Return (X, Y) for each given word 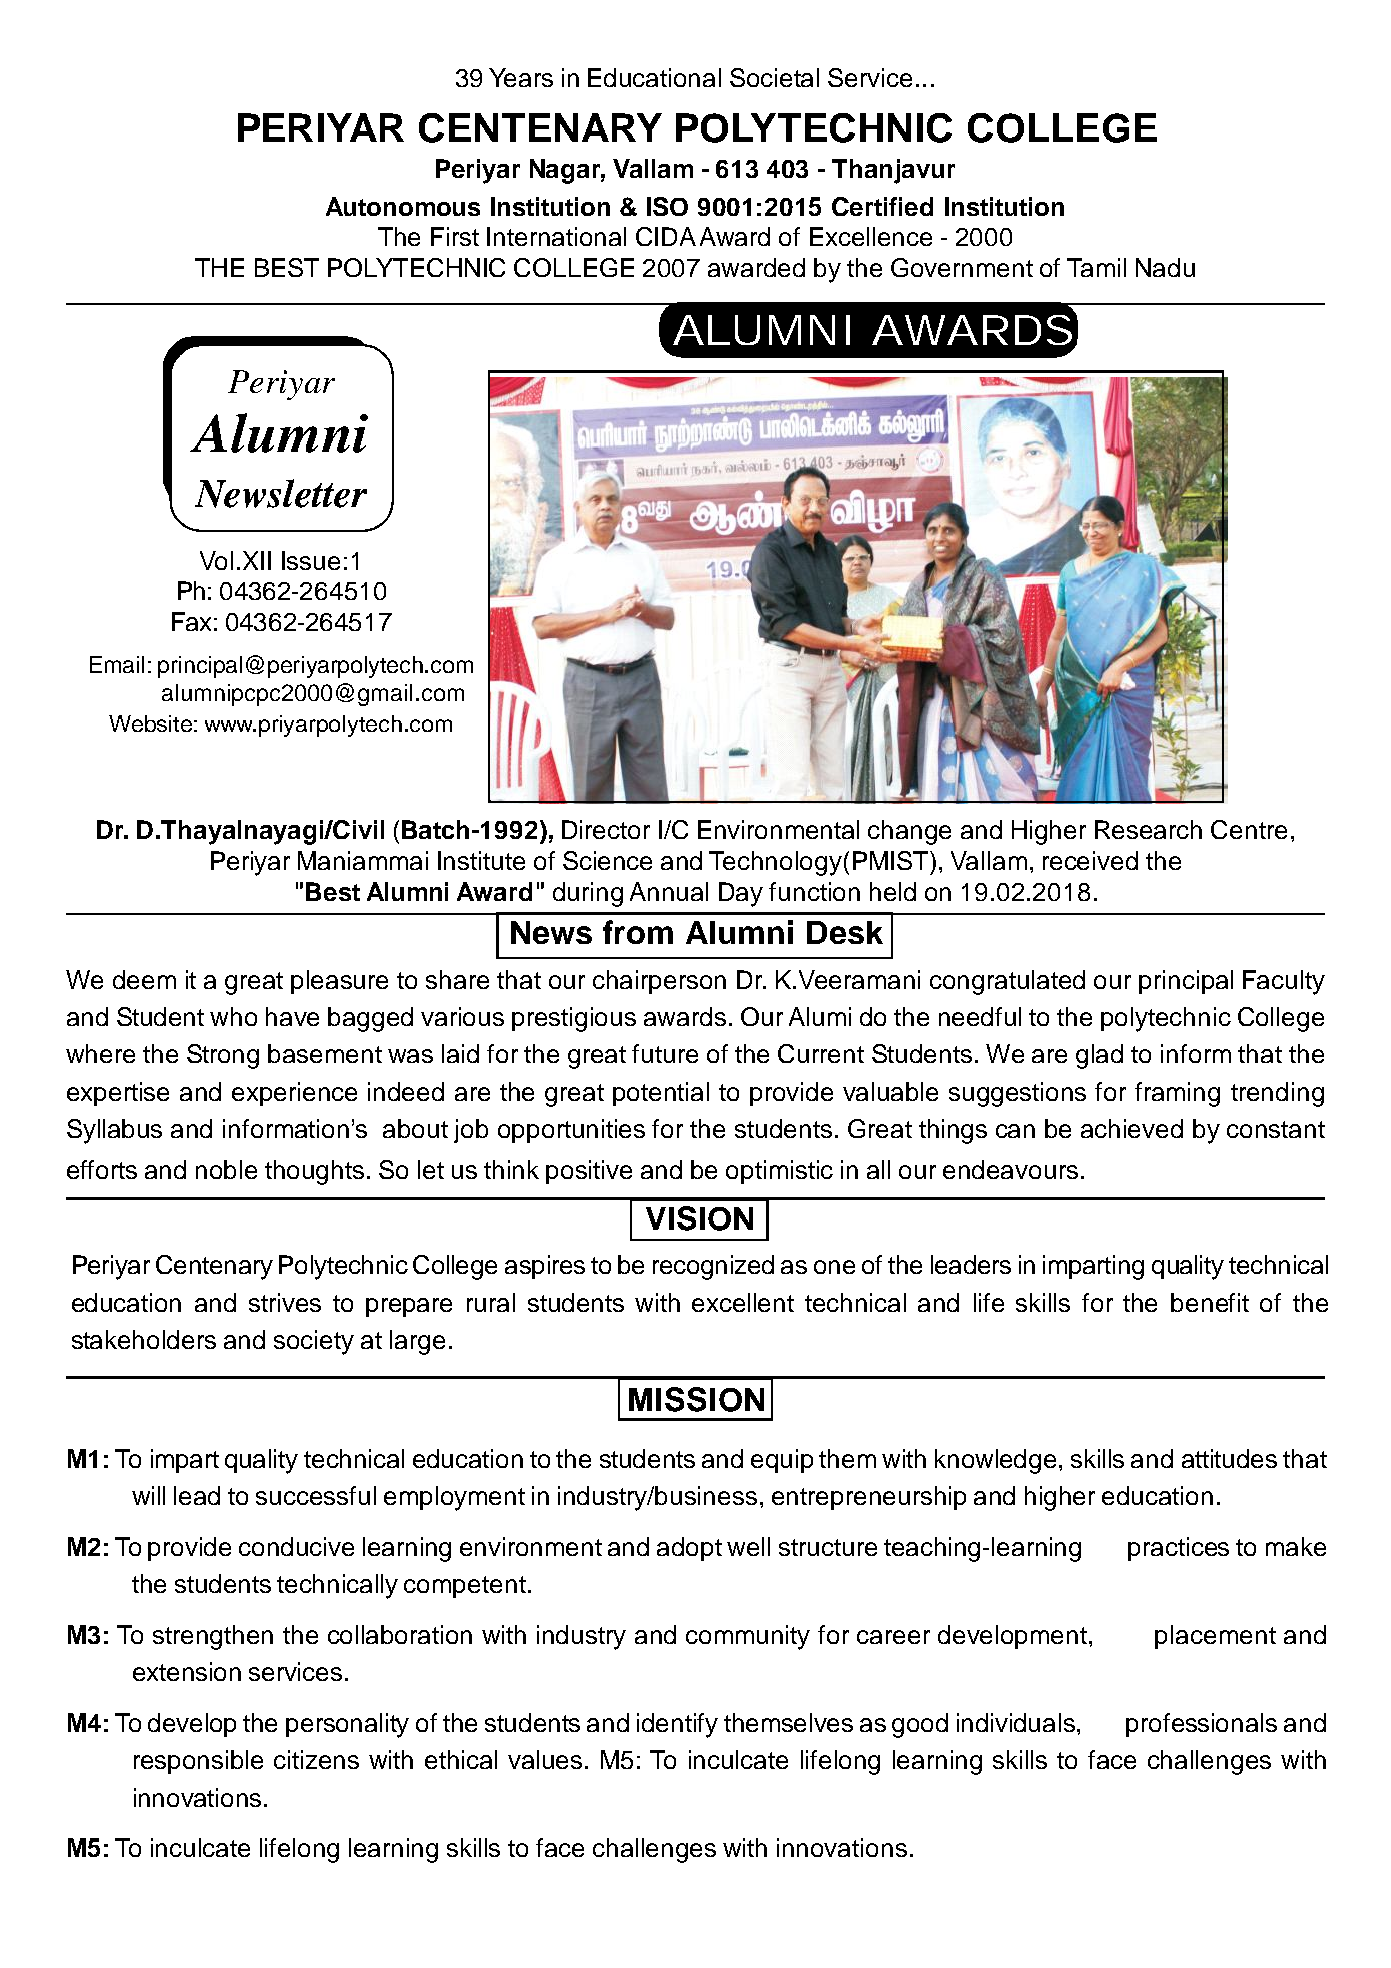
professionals (1201, 1725)
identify (677, 1725)
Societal (774, 77)
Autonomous (403, 206)
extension (187, 1671)
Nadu (1165, 267)
